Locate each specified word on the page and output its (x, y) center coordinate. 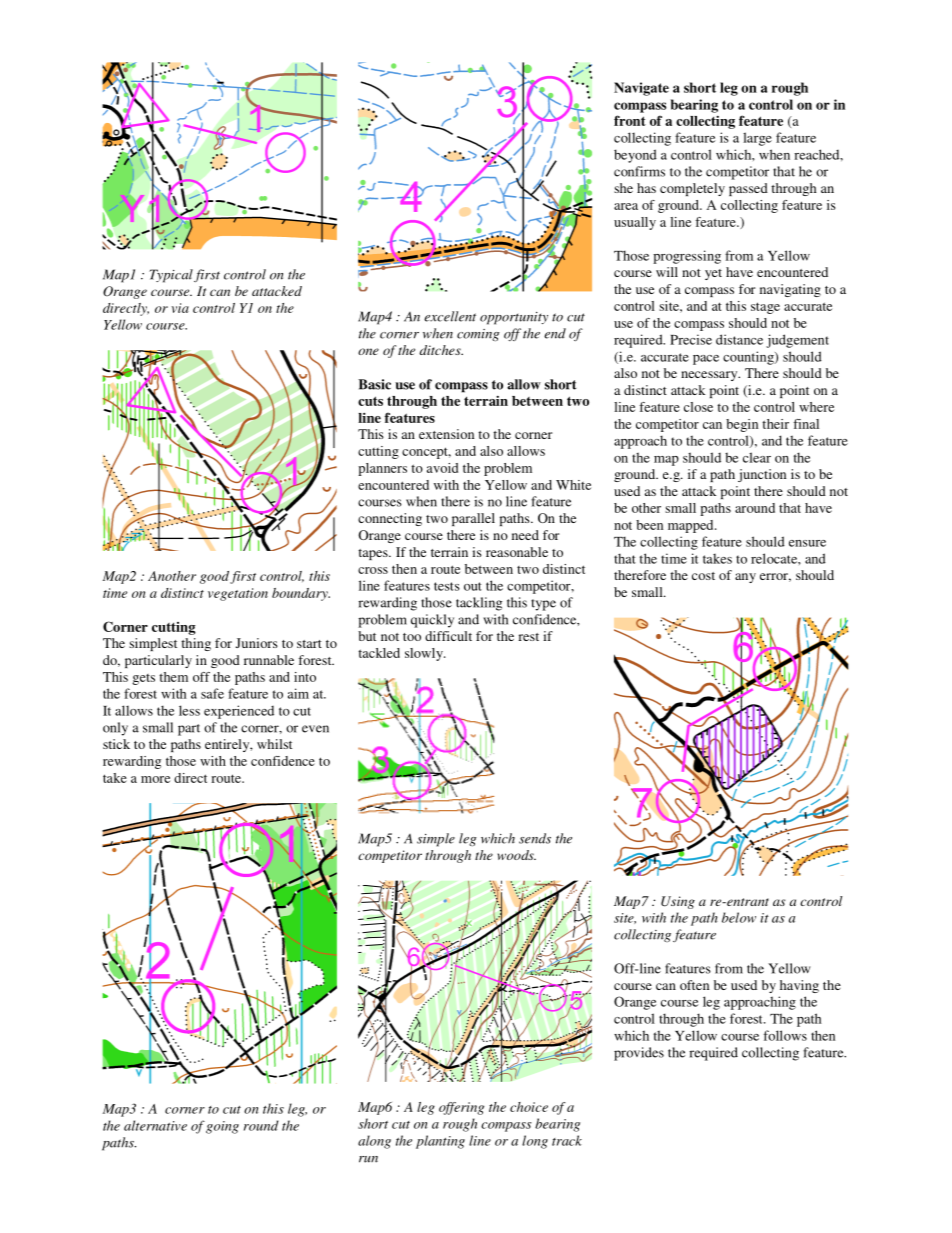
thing (196, 644)
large (757, 139)
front (630, 120)
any (745, 578)
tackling (479, 604)
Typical (171, 276)
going (222, 1127)
